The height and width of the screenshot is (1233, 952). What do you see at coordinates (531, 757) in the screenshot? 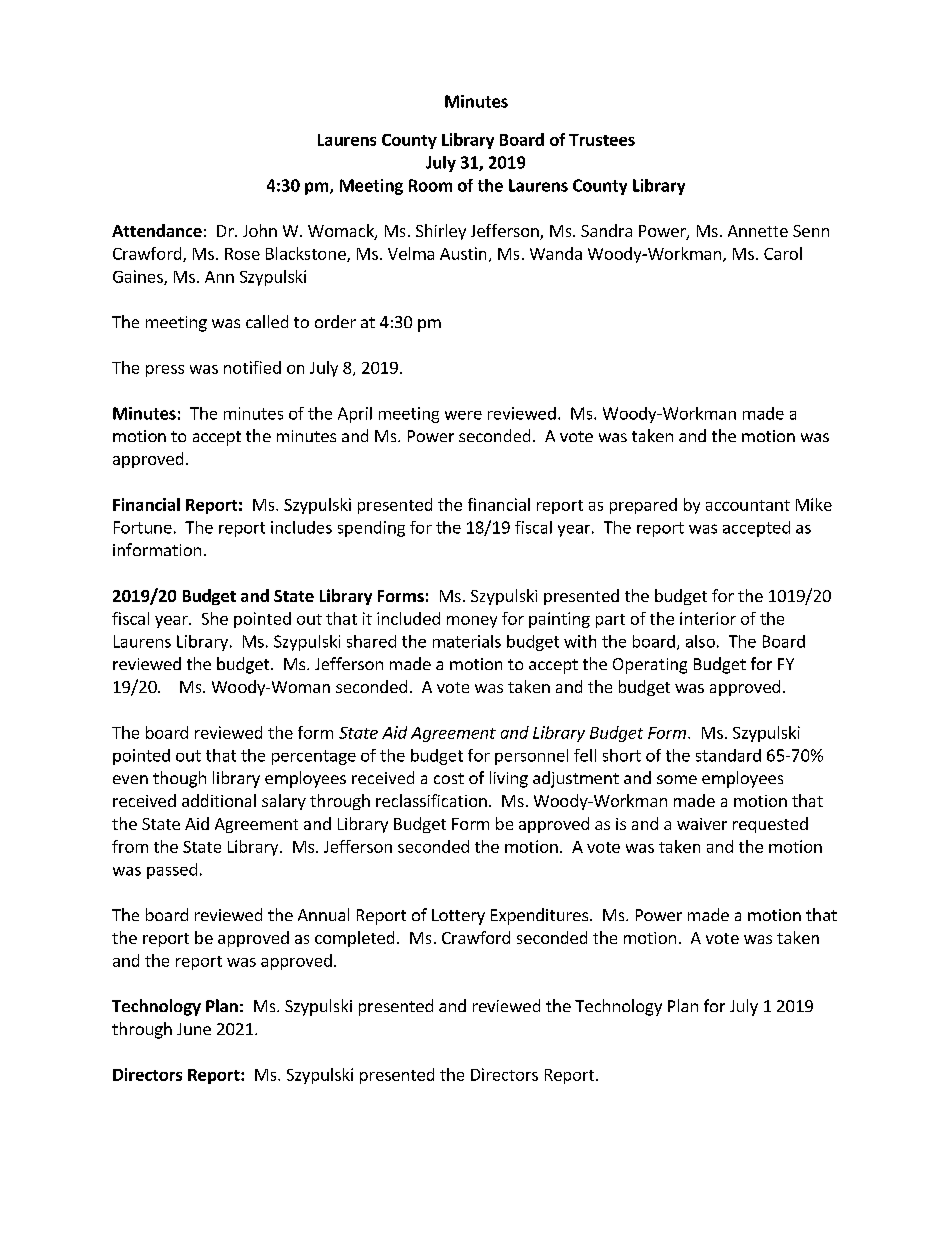
I see `personnel` at bounding box center [531, 757].
